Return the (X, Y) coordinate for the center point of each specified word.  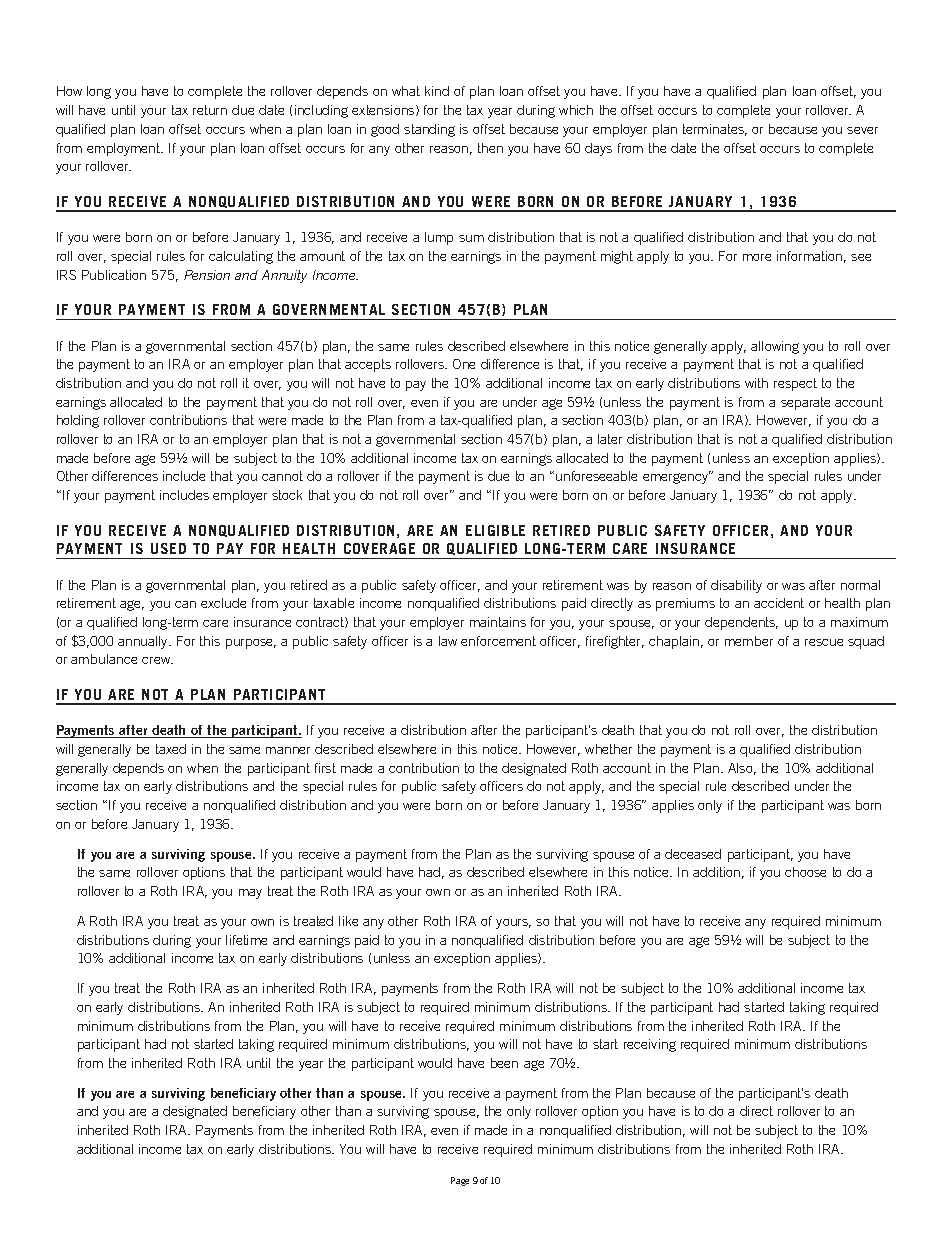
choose (805, 872)
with (756, 383)
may (250, 894)
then (490, 148)
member (749, 641)
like (348, 921)
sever (862, 130)
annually (144, 642)
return (210, 110)
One (464, 364)
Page (460, 1181)
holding (78, 421)
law (448, 641)
